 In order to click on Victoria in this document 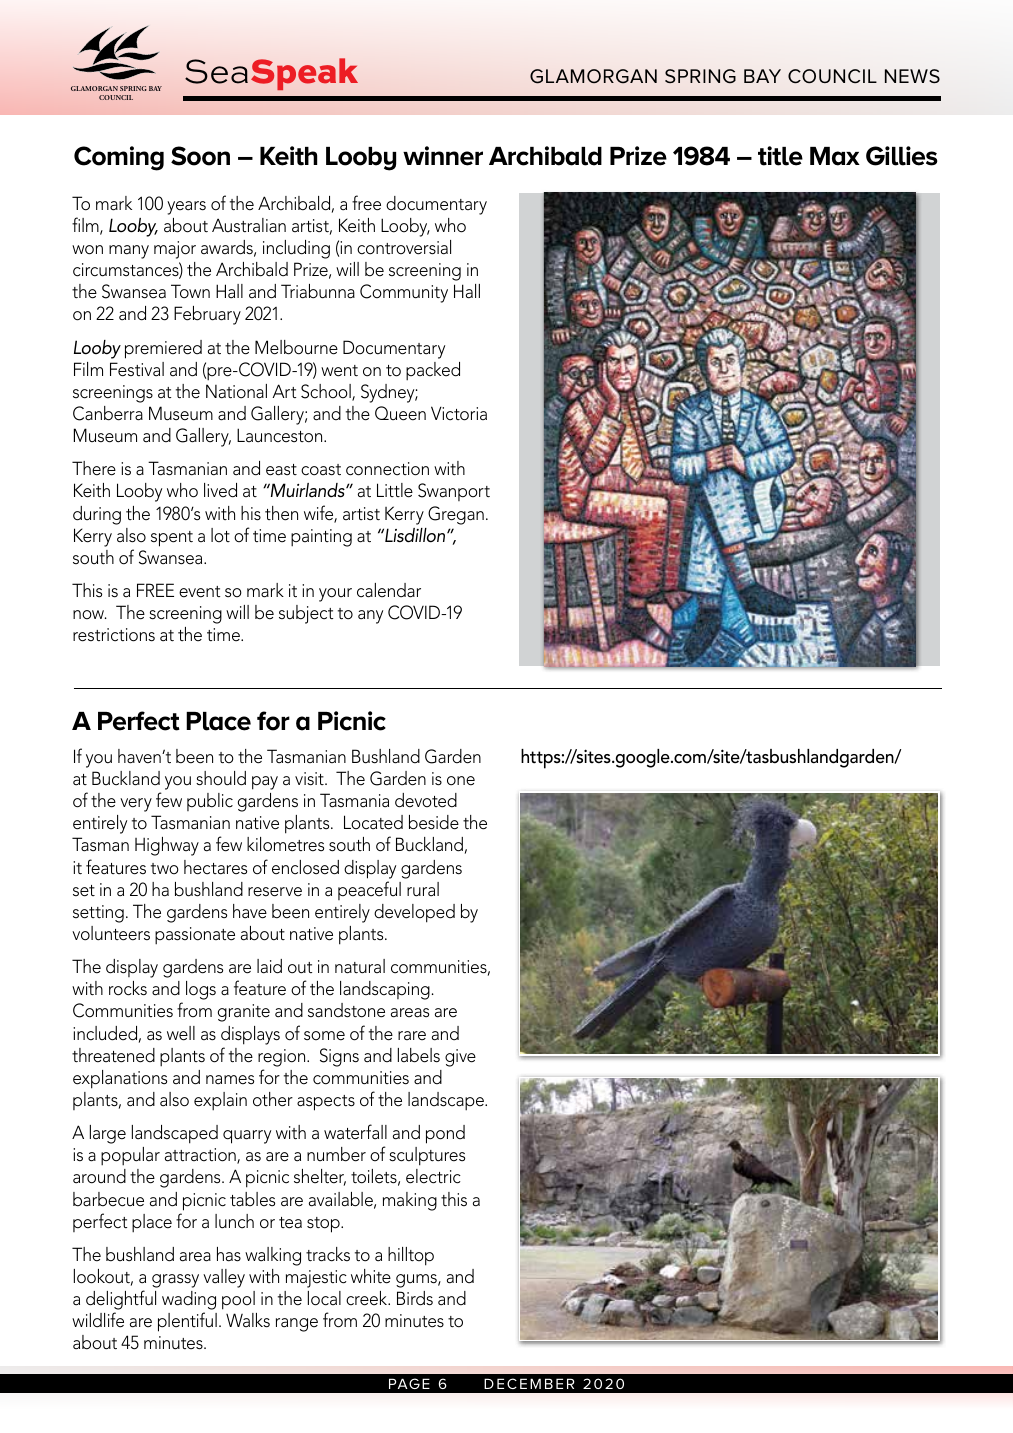, I will do `click(459, 413)`.
